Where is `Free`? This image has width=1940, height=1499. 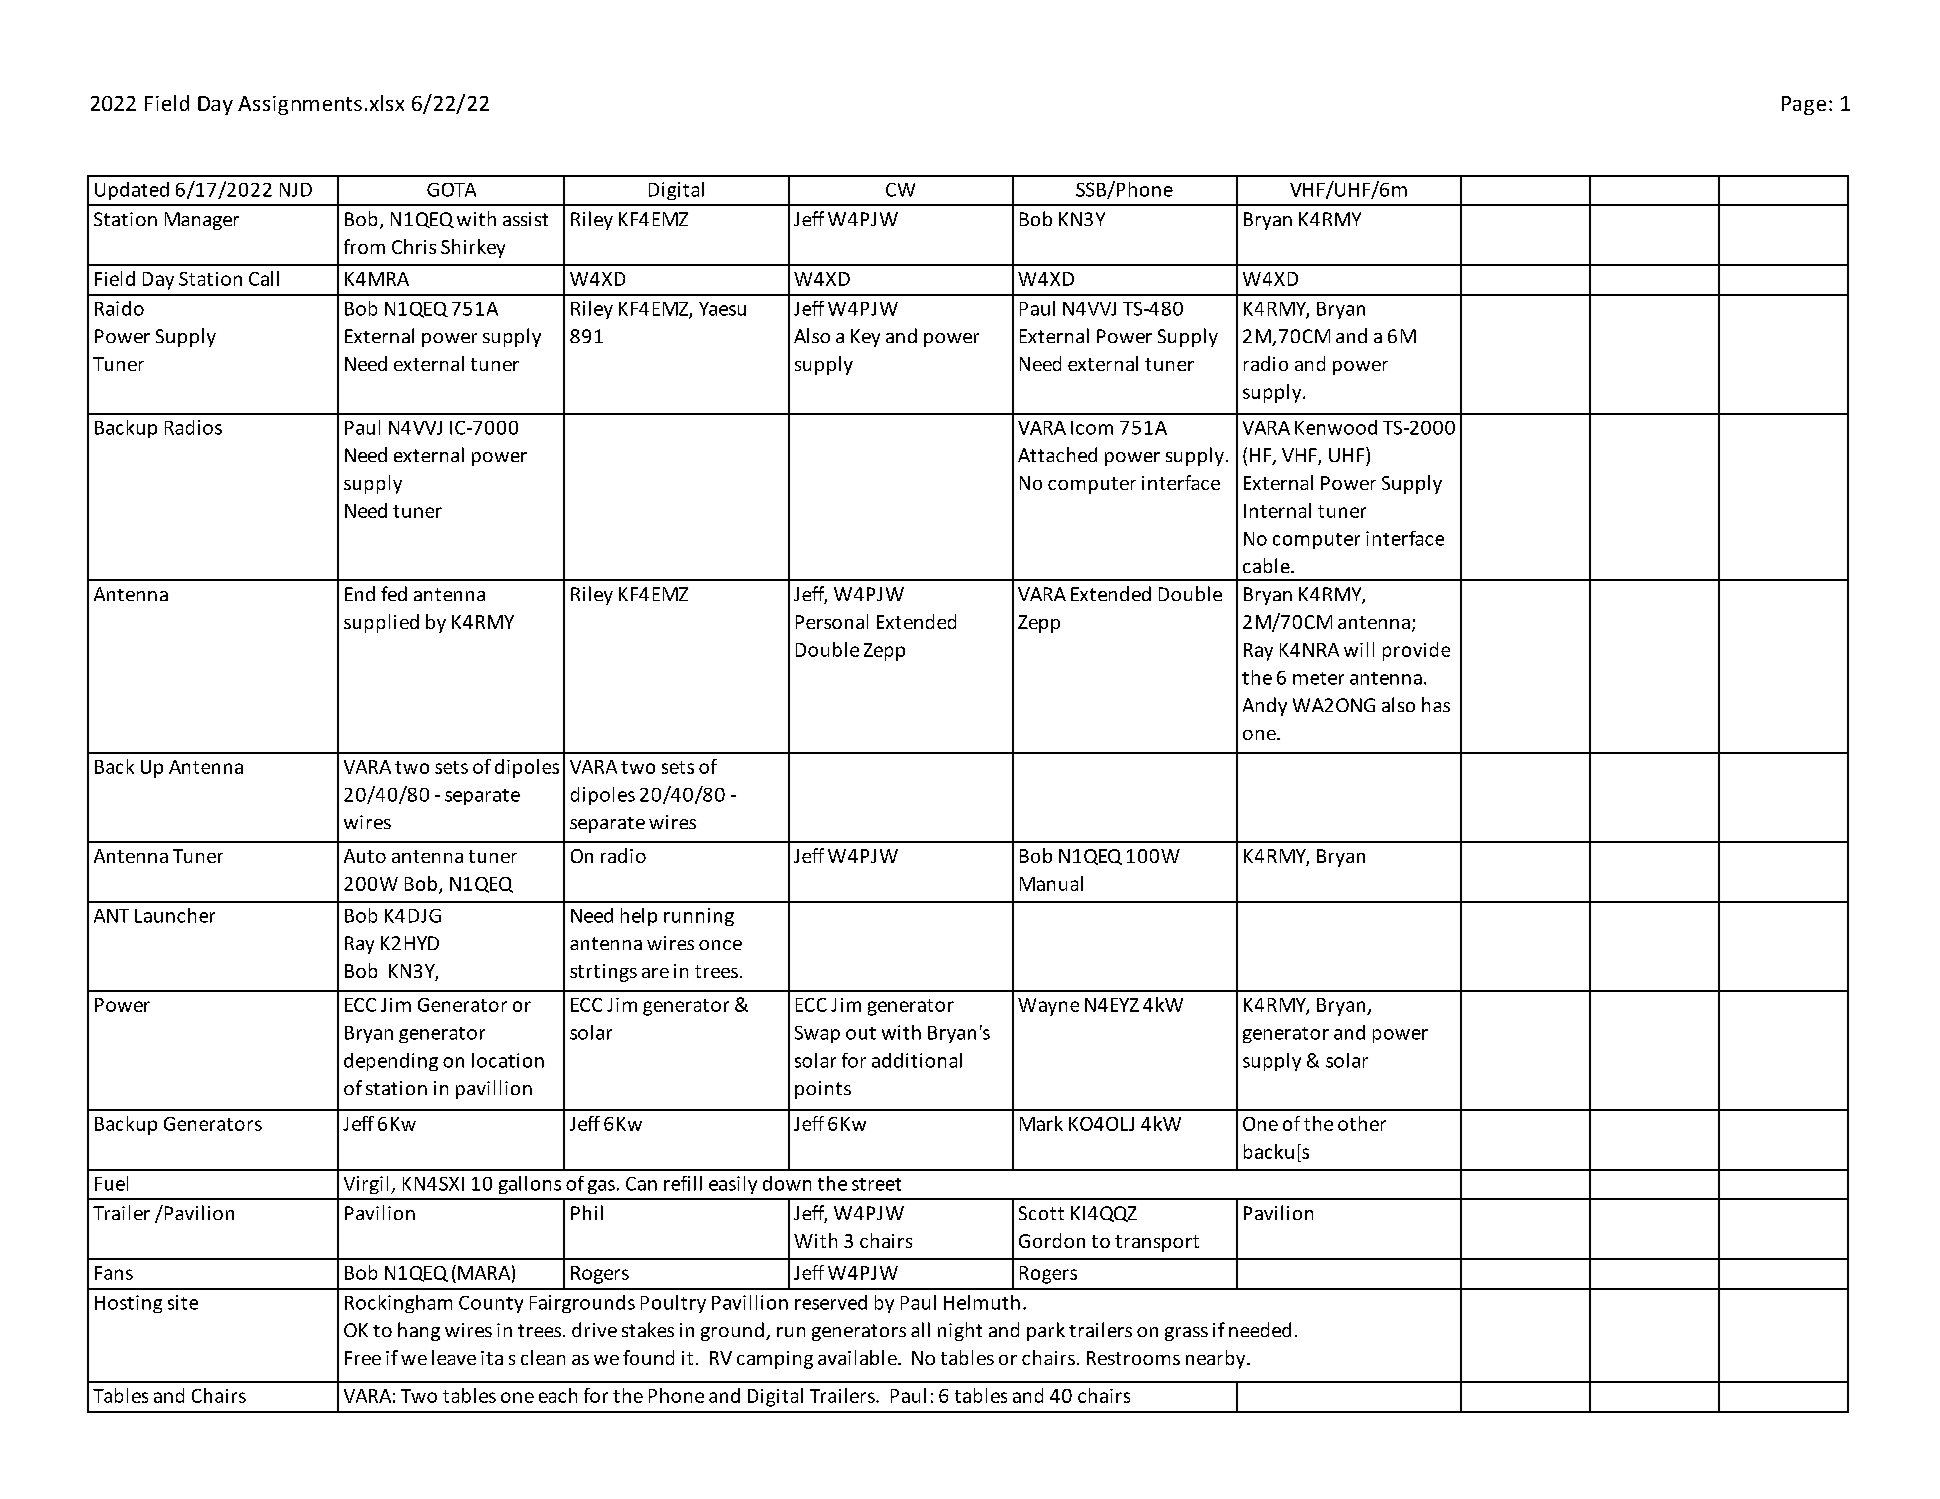 Free is located at coordinates (363, 1358).
